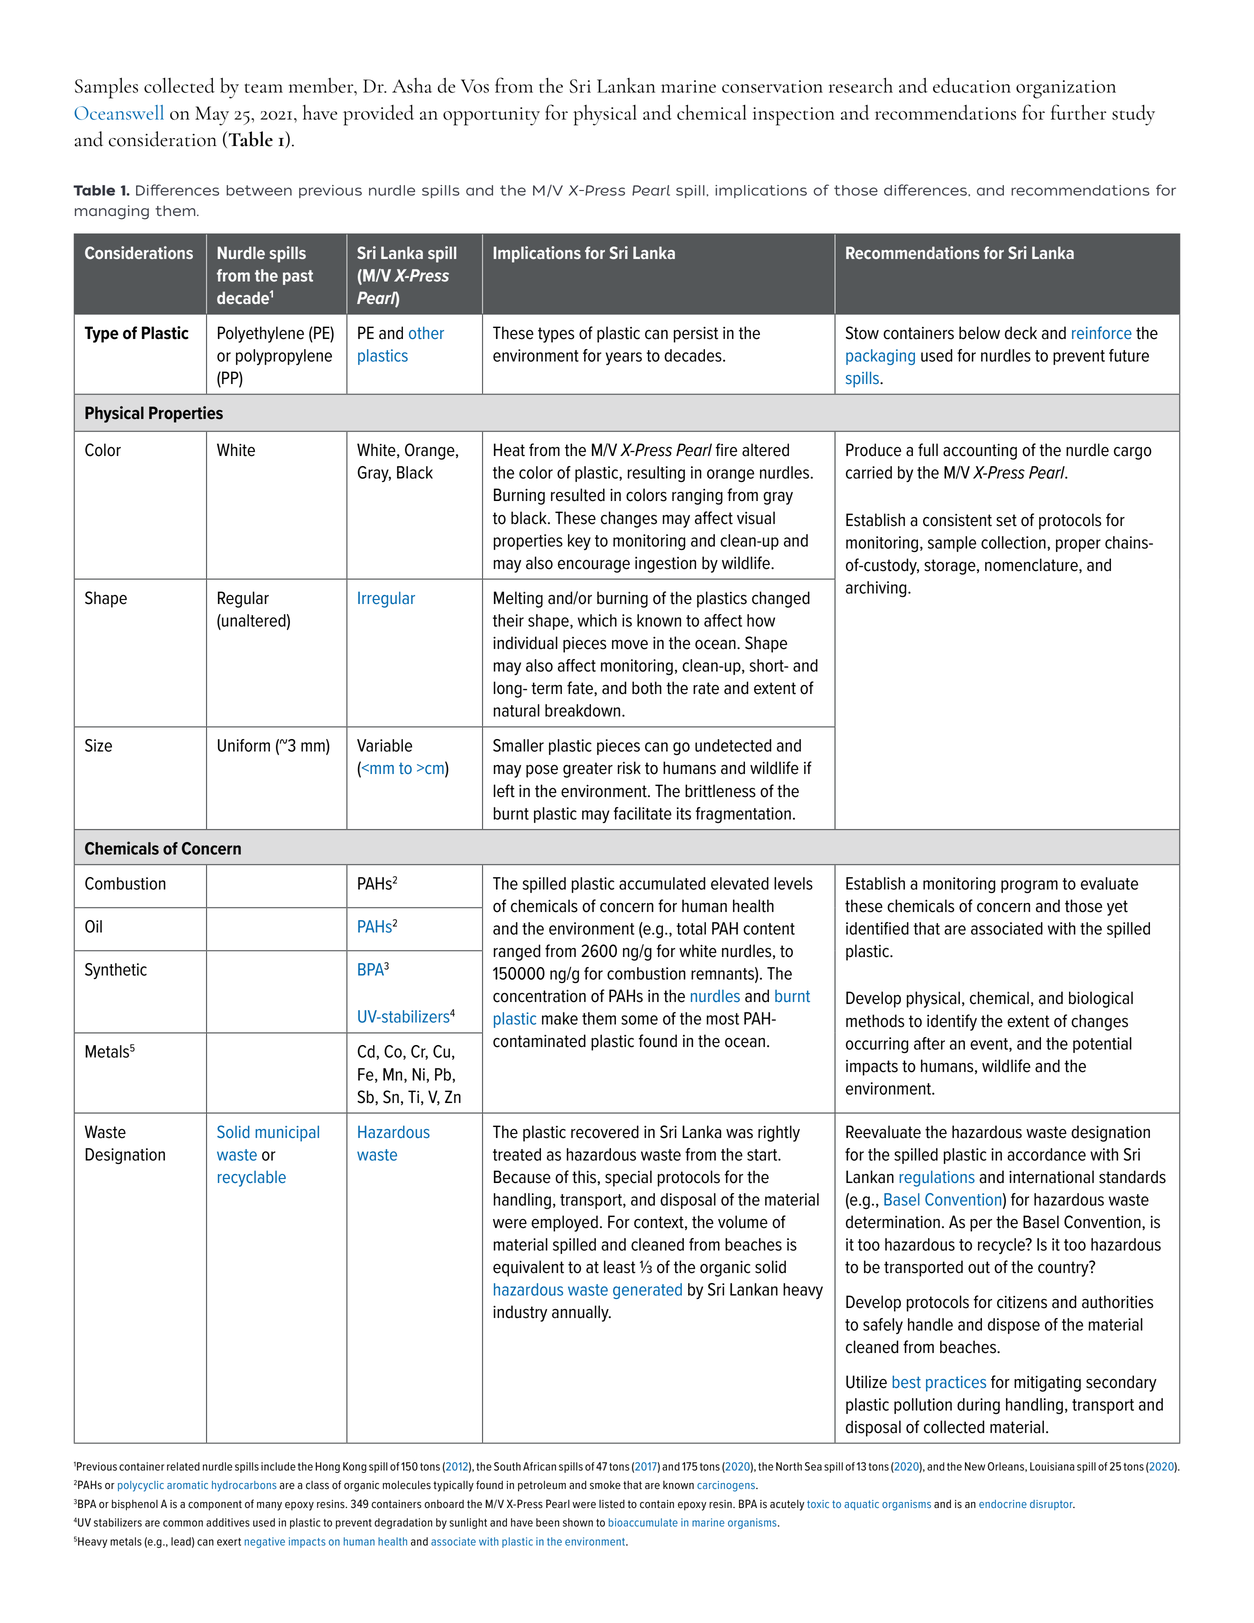 This screenshot has width=1254, height=1623. What do you see at coordinates (1029, 886) in the screenshot?
I see `program` at bounding box center [1029, 886].
